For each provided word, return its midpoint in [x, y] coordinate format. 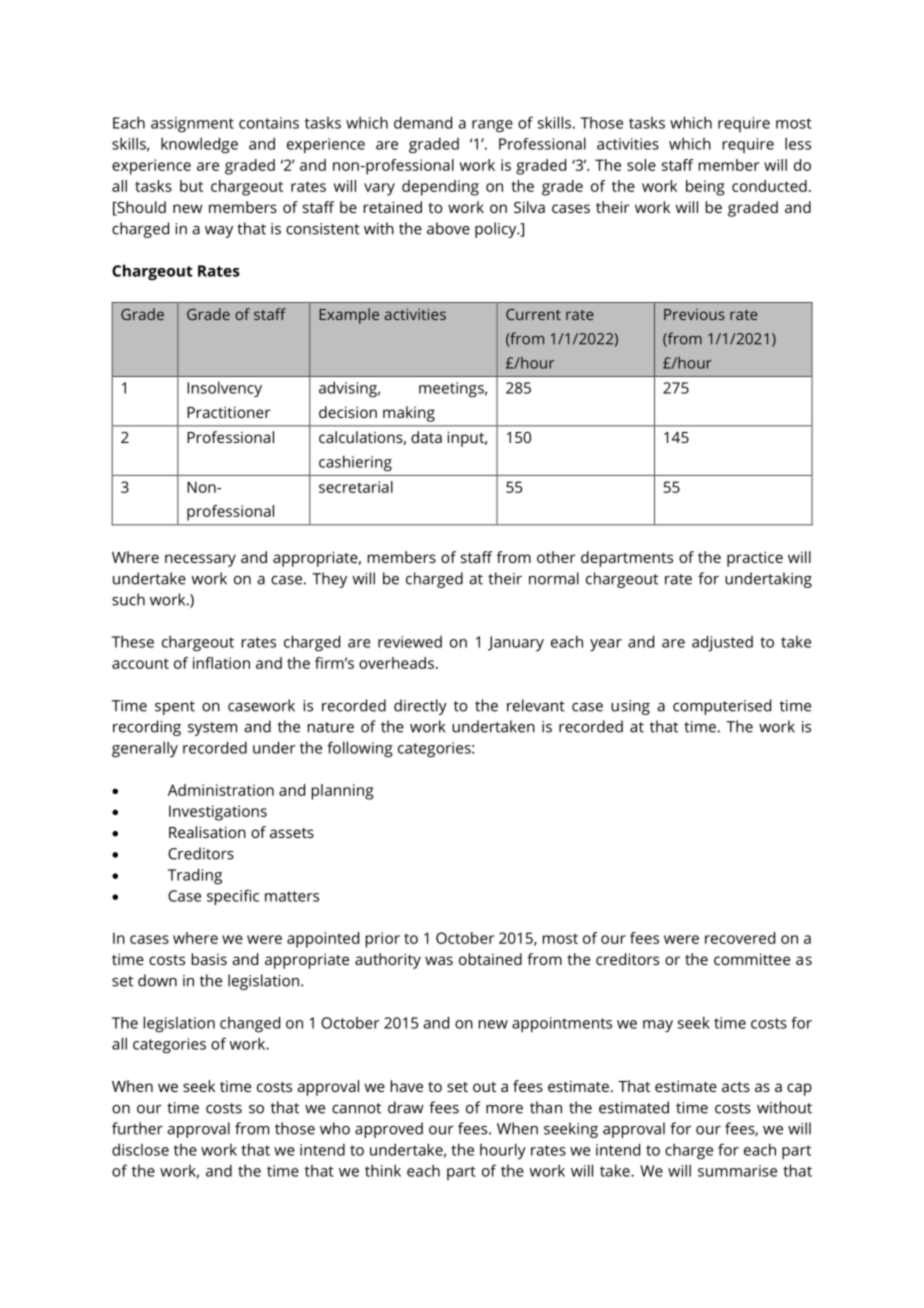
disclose [140, 1149]
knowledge [199, 145]
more [504, 1109]
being [705, 188]
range [492, 126]
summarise [737, 1171]
